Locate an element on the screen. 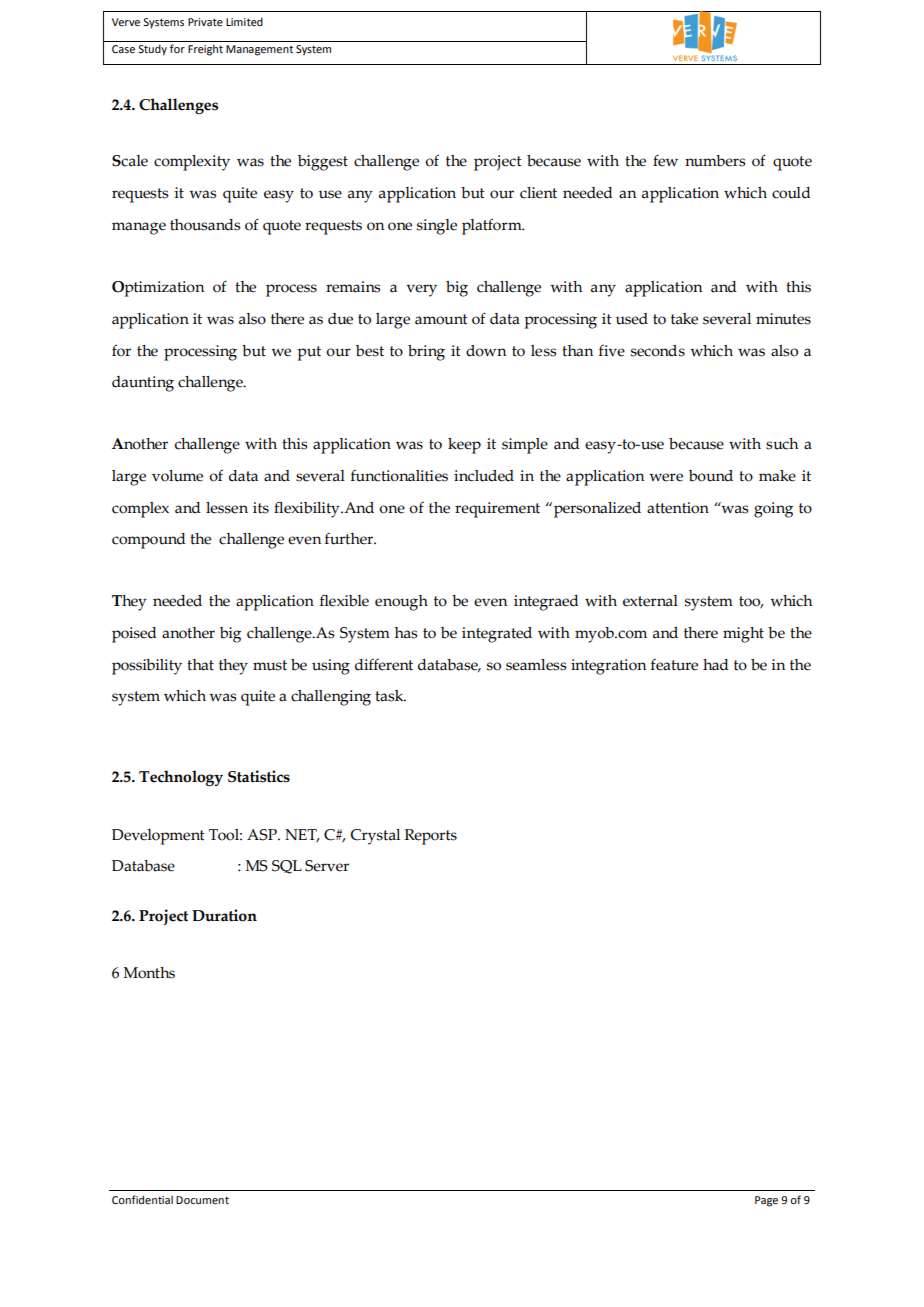 The width and height of the screenshot is (924, 1307). Page is located at coordinates (766, 1201).
